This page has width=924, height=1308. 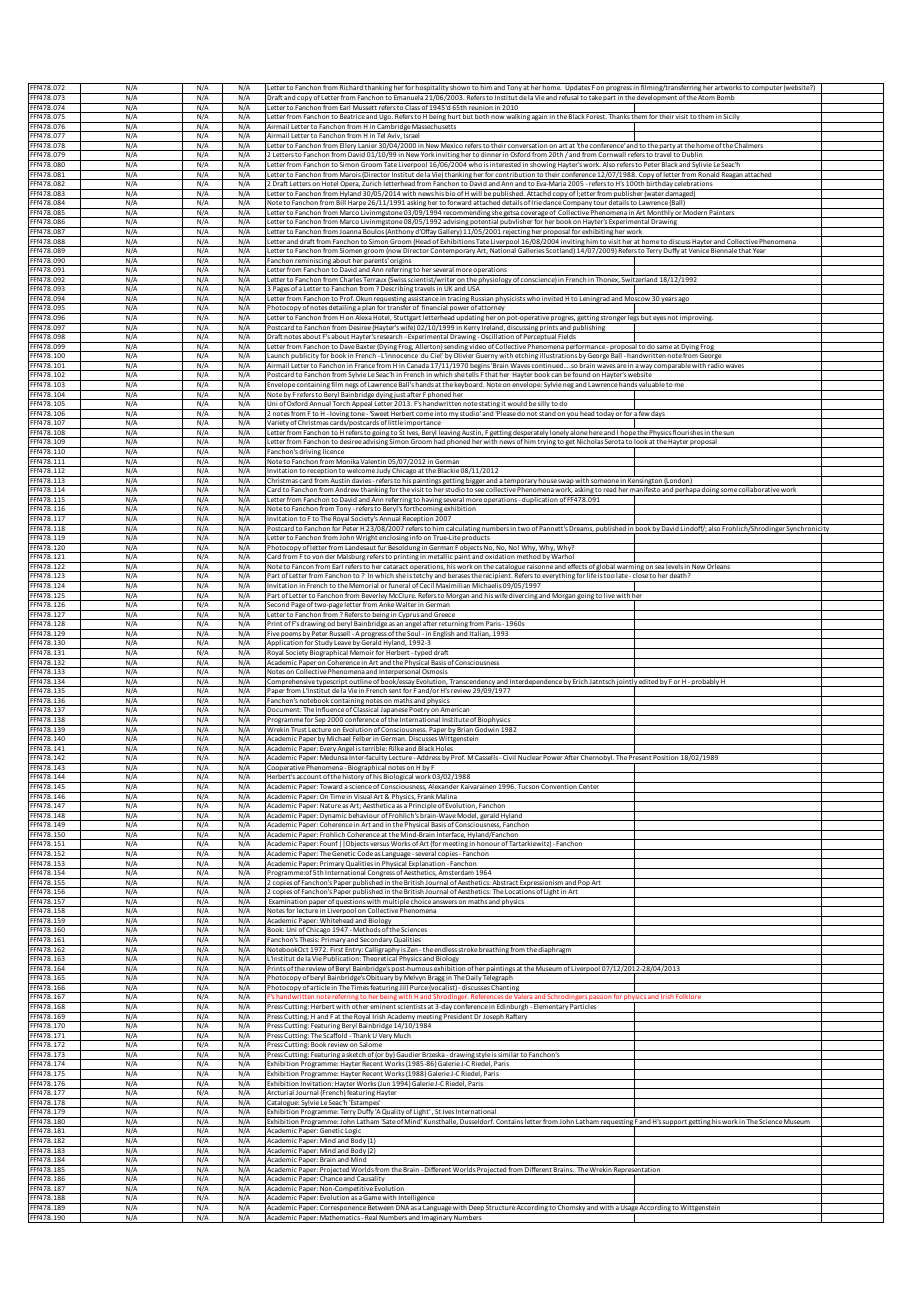 What do you see at coordinates (364, 584) in the page?
I see `Memorial` at bounding box center [364, 584].
